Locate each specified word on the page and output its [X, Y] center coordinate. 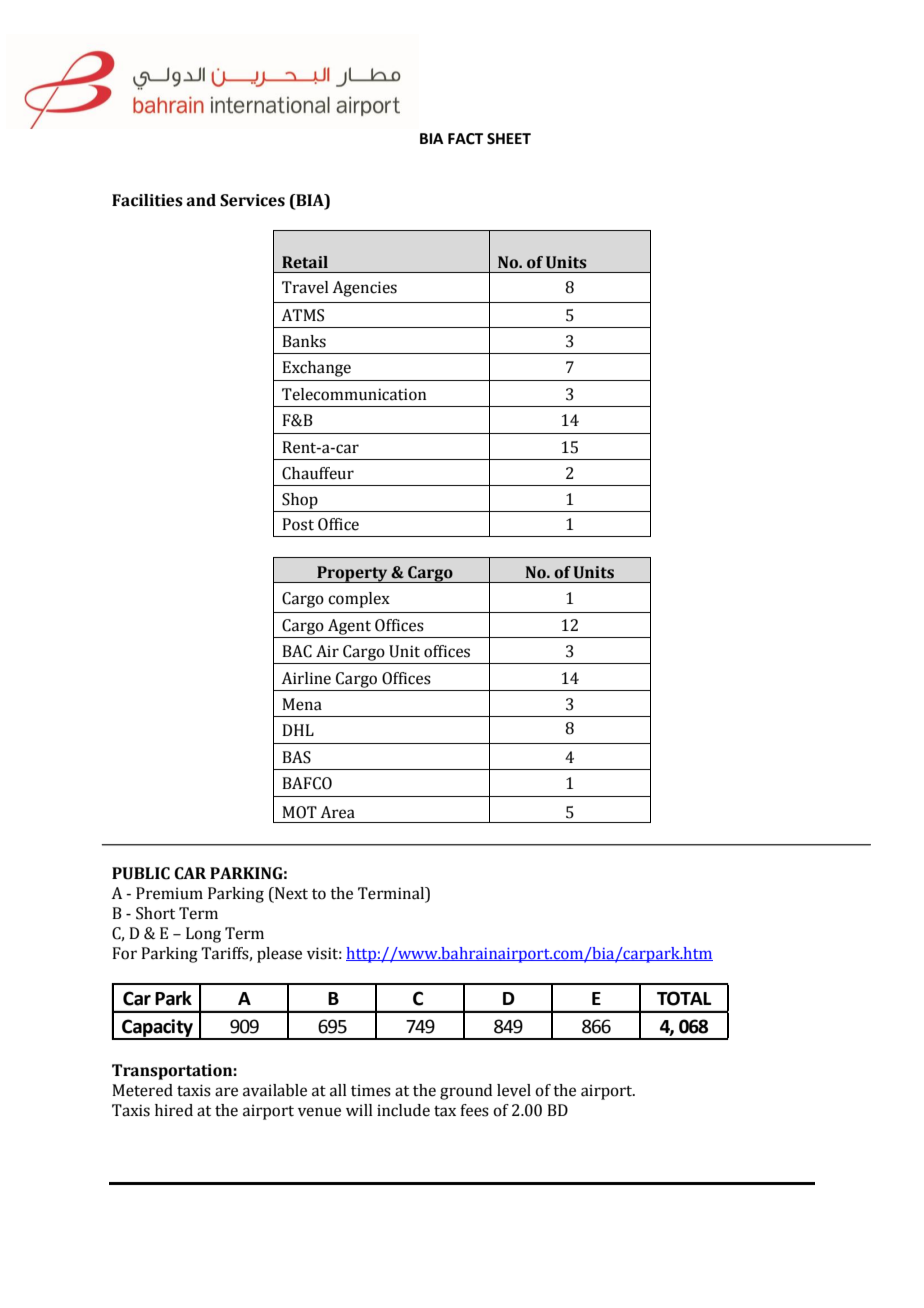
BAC [297, 651]
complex [359, 600]
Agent [349, 627]
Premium [169, 893]
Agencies [364, 289]
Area [337, 812]
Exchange [316, 369]
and [201, 200]
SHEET [509, 139]
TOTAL [684, 998]
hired [174, 1110]
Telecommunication [354, 394]
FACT [465, 139]
